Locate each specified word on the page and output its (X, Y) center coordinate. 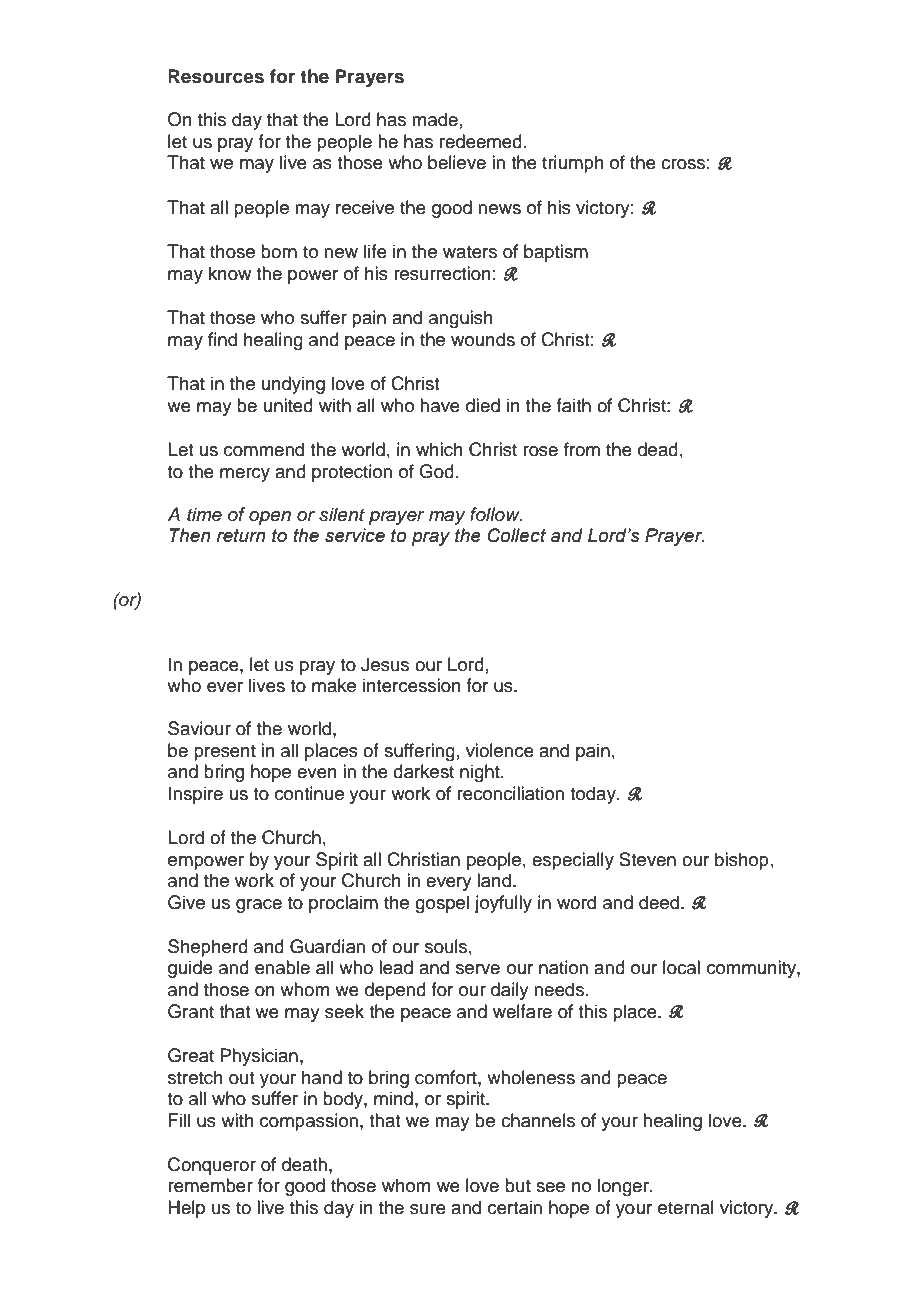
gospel (442, 904)
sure (428, 1209)
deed (660, 902)
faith (573, 405)
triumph (573, 164)
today (594, 795)
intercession (412, 685)
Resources (216, 76)
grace (259, 906)
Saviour (199, 728)
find (222, 339)
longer (624, 1187)
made (435, 119)
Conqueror (212, 1166)
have (440, 405)
